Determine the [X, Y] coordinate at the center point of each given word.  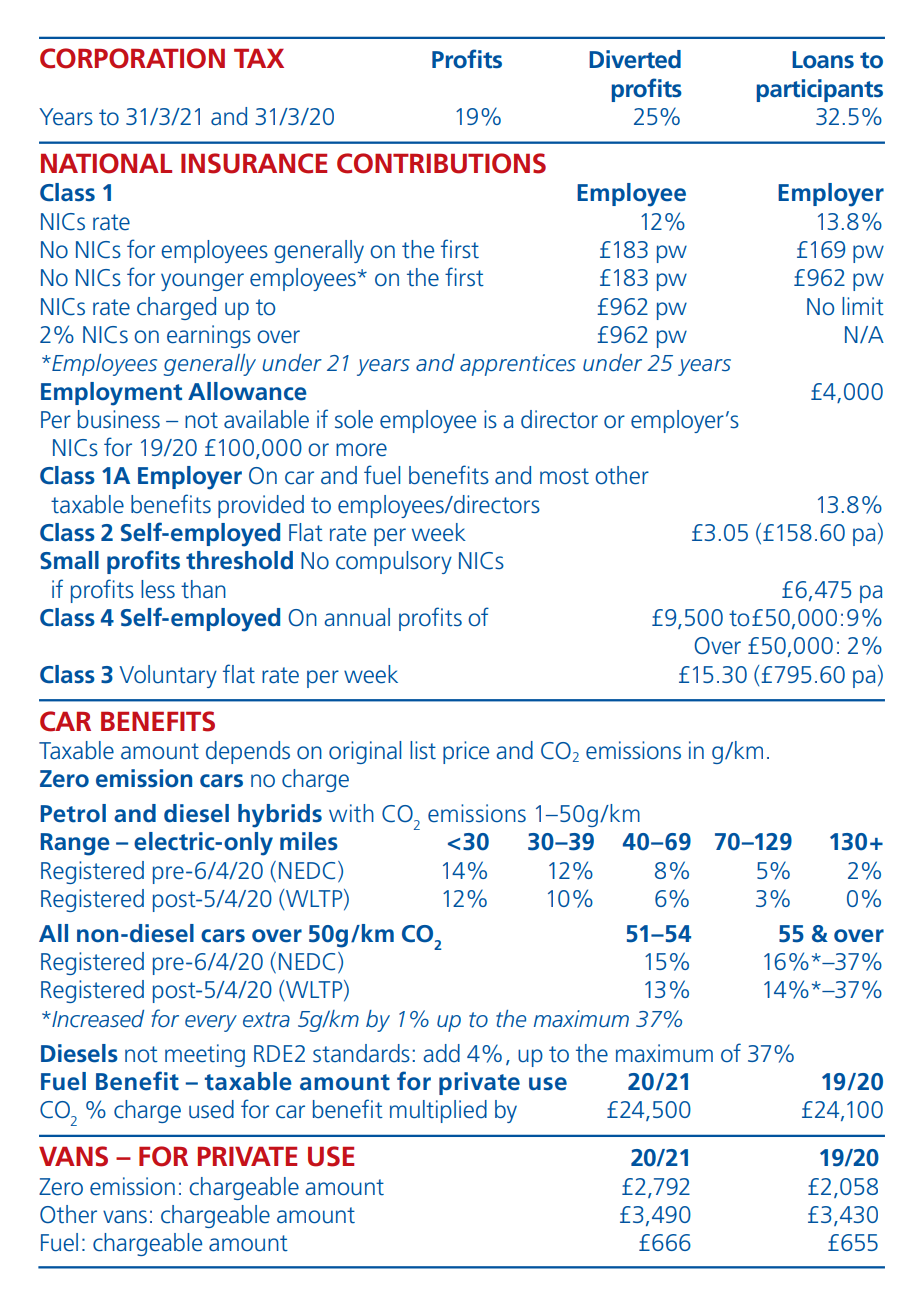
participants [820, 90]
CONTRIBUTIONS [441, 163]
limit [863, 306]
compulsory [394, 562]
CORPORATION [132, 58]
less [158, 589]
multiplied [438, 1111]
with [351, 813]
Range [75, 844]
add [441, 1053]
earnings [209, 336]
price [466, 752]
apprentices [518, 365]
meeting [205, 1055]
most [564, 476]
